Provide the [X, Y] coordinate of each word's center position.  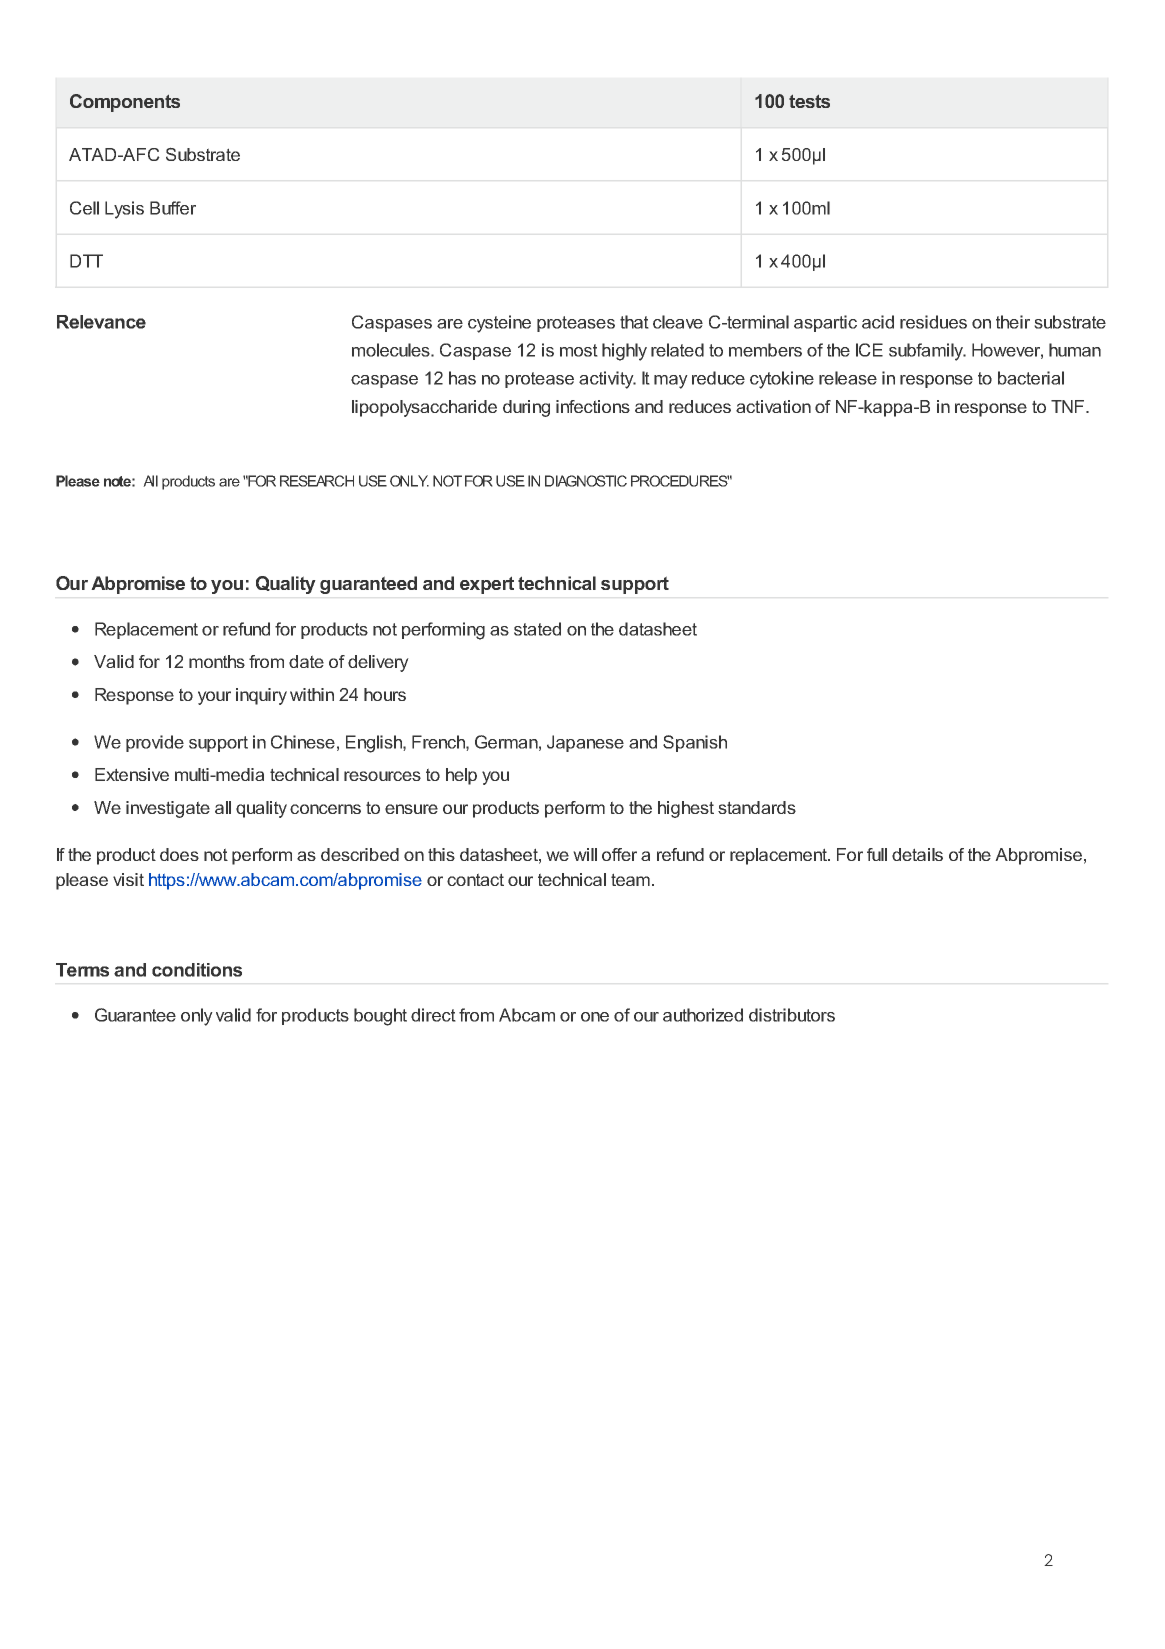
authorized [703, 1015]
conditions [197, 970]
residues [933, 322]
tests [809, 101]
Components [125, 103]
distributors [792, 1015]
